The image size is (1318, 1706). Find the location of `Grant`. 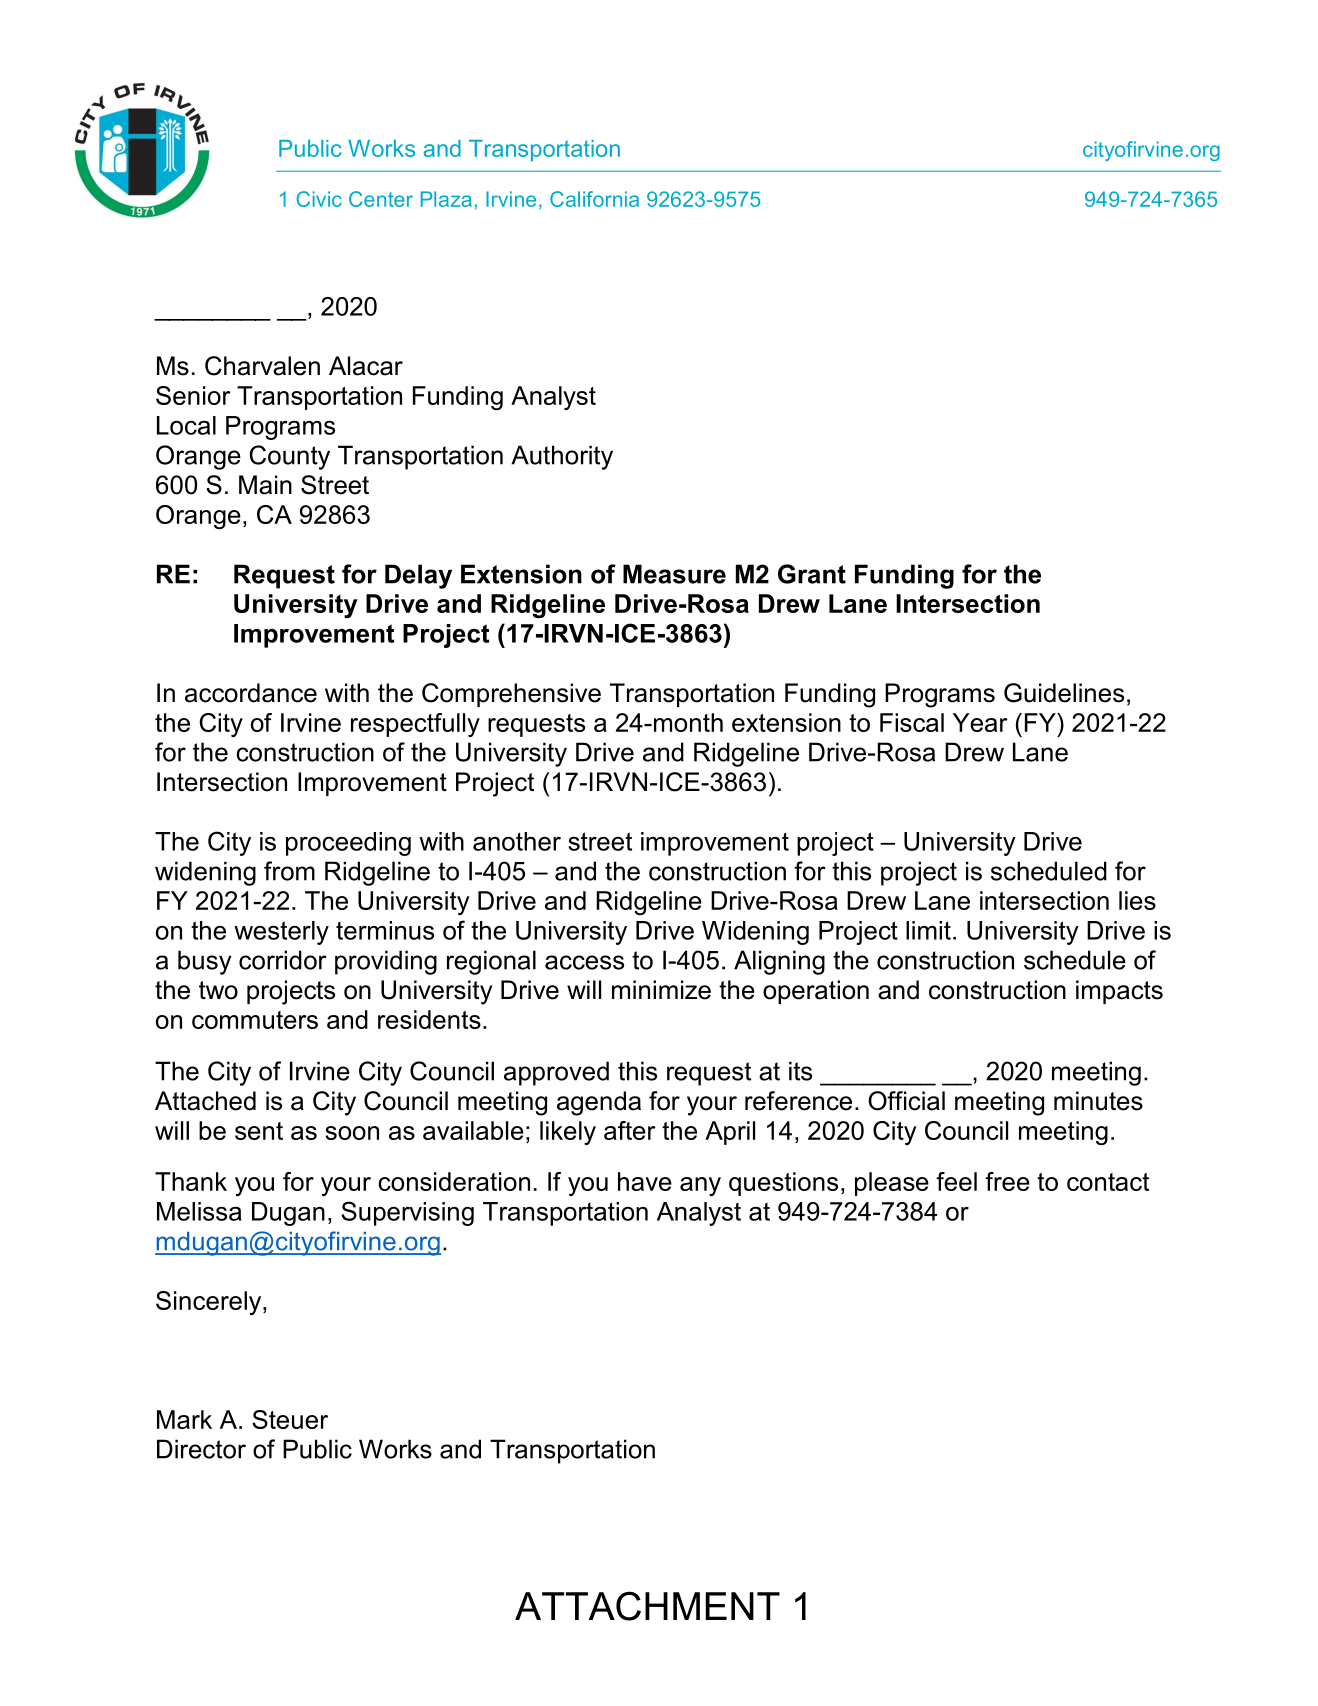

Grant is located at coordinates (812, 574).
